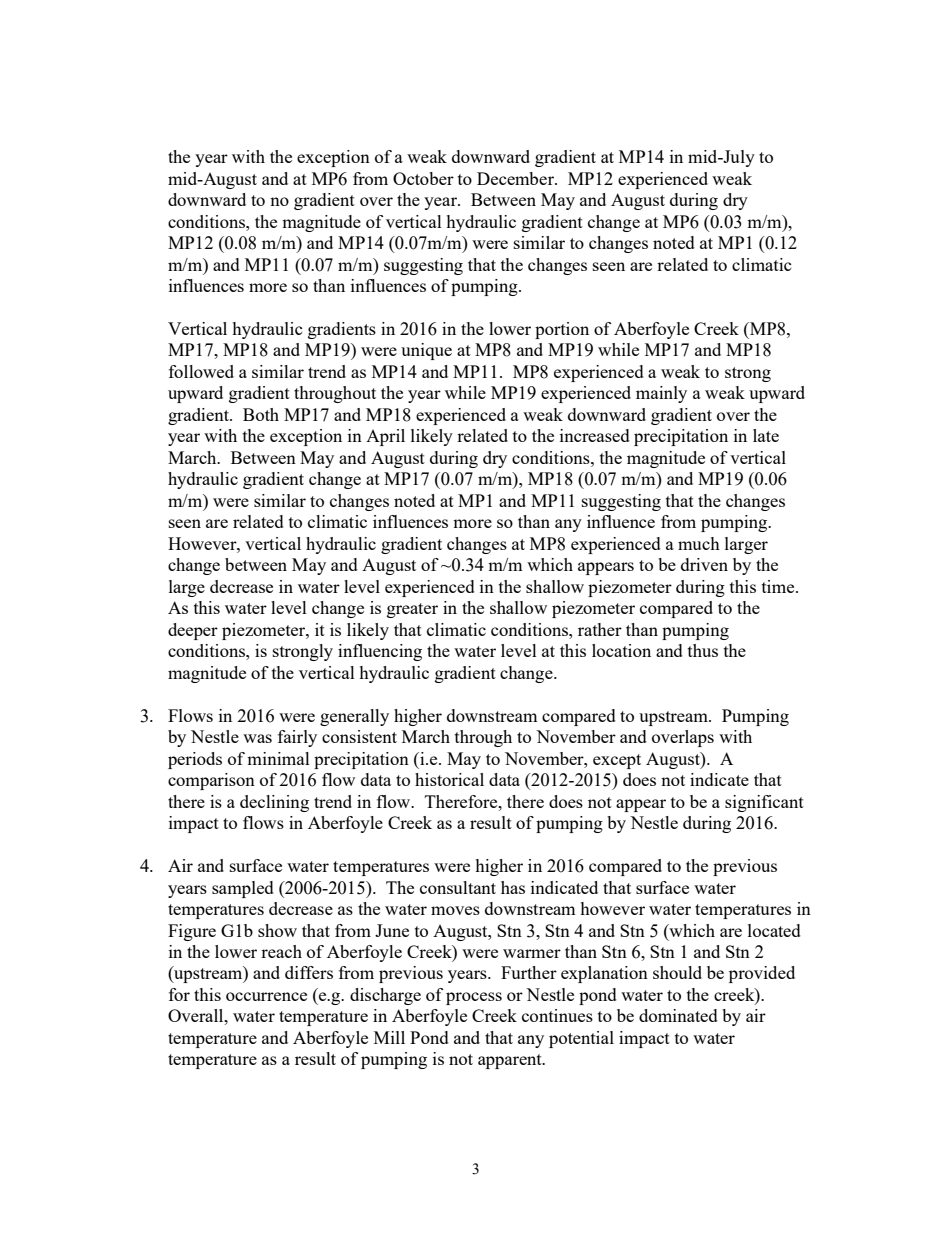 This screenshot has height=1233, width=952. What do you see at coordinates (703, 650) in the screenshot?
I see `thus` at bounding box center [703, 650].
